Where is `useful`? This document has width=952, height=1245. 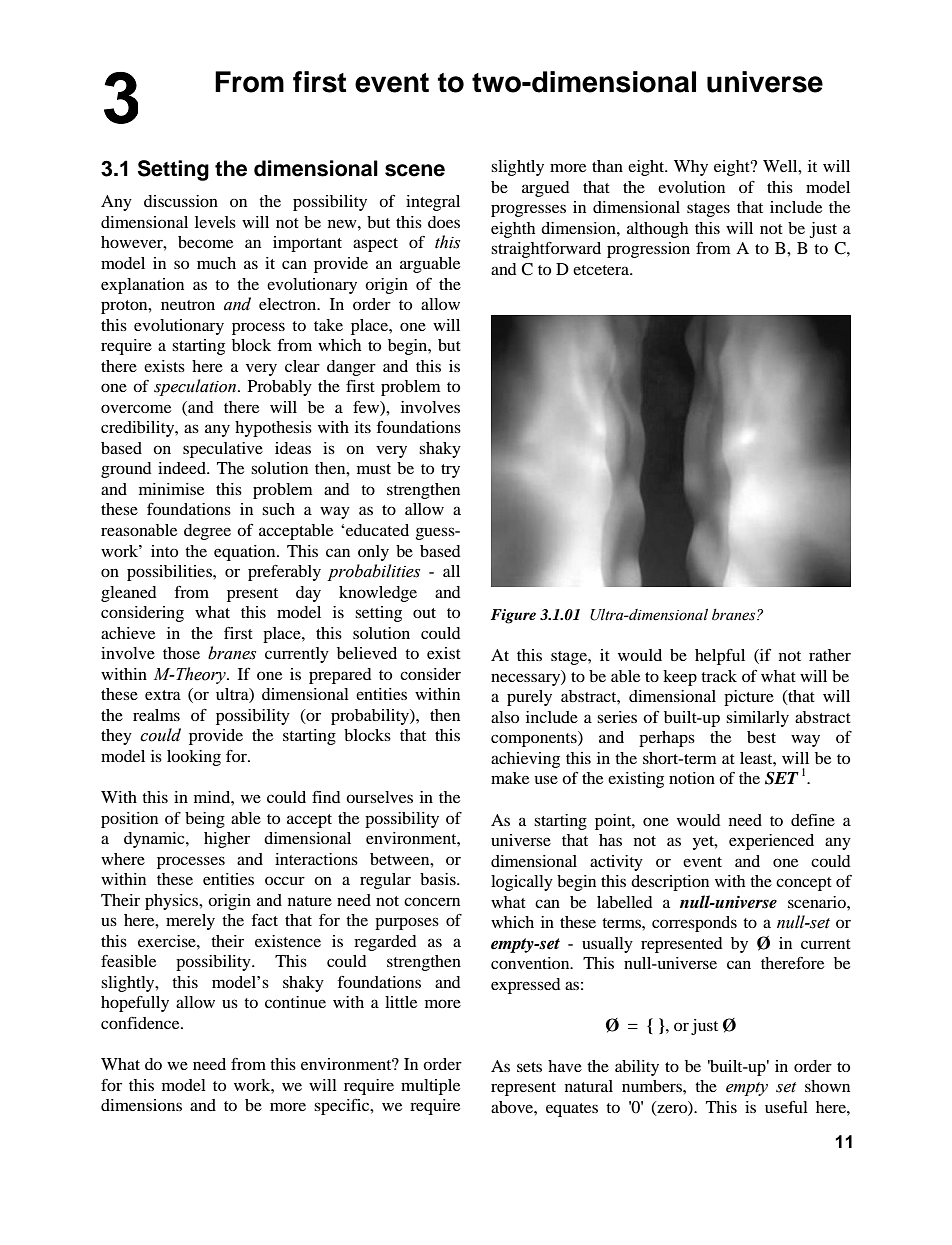
useful is located at coordinates (786, 1106).
